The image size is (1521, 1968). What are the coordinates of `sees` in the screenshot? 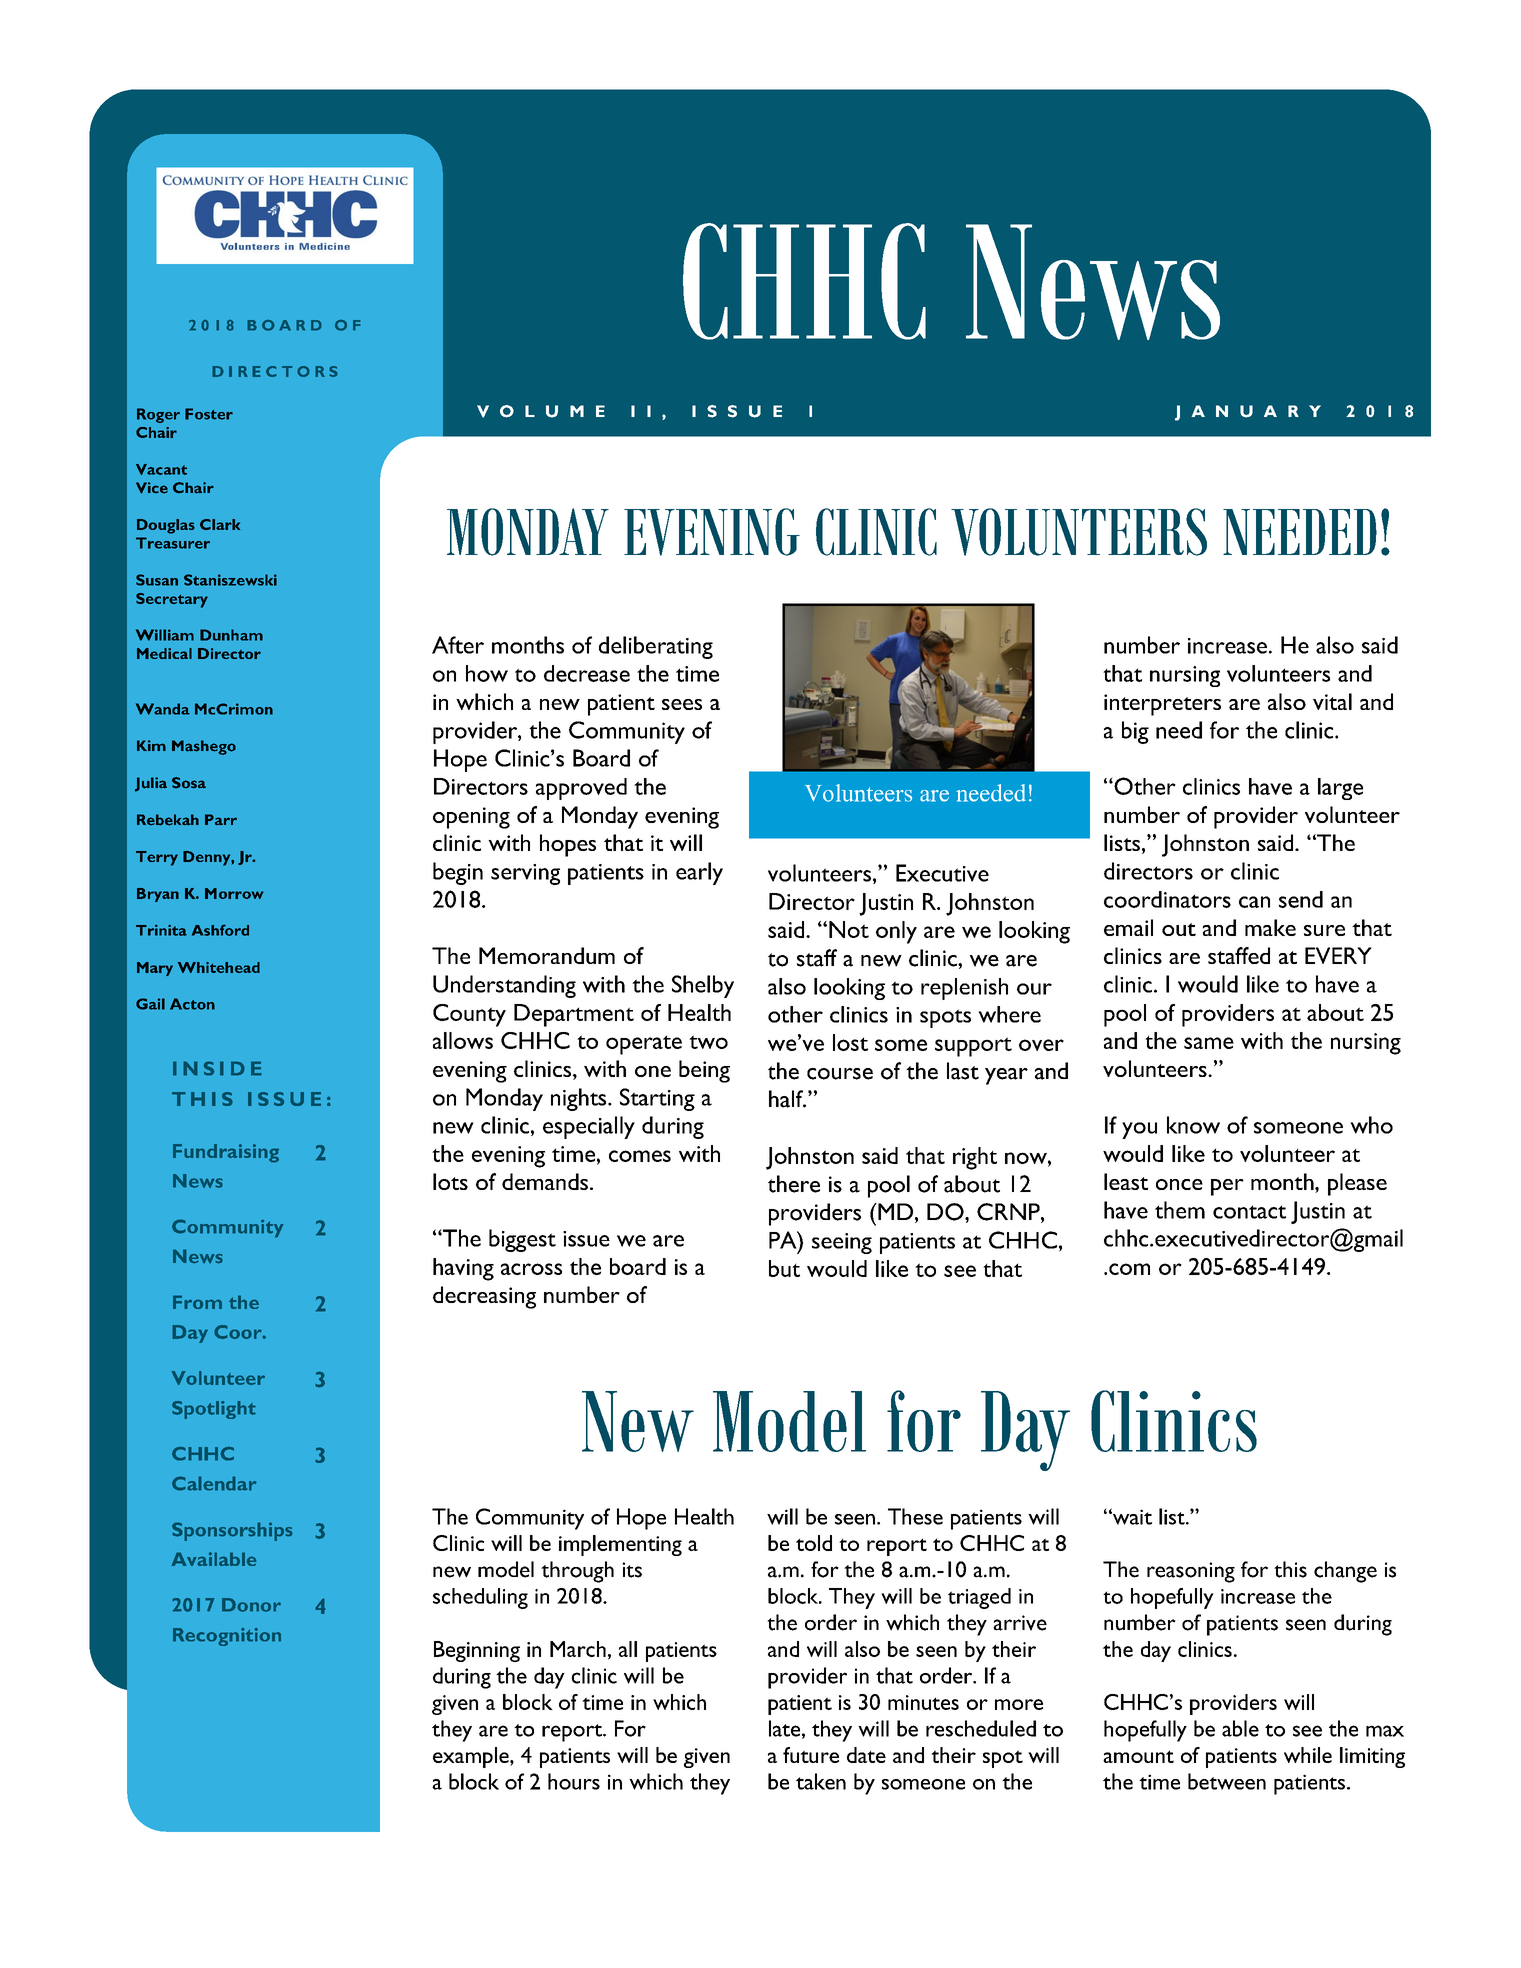 It's located at (682, 704).
